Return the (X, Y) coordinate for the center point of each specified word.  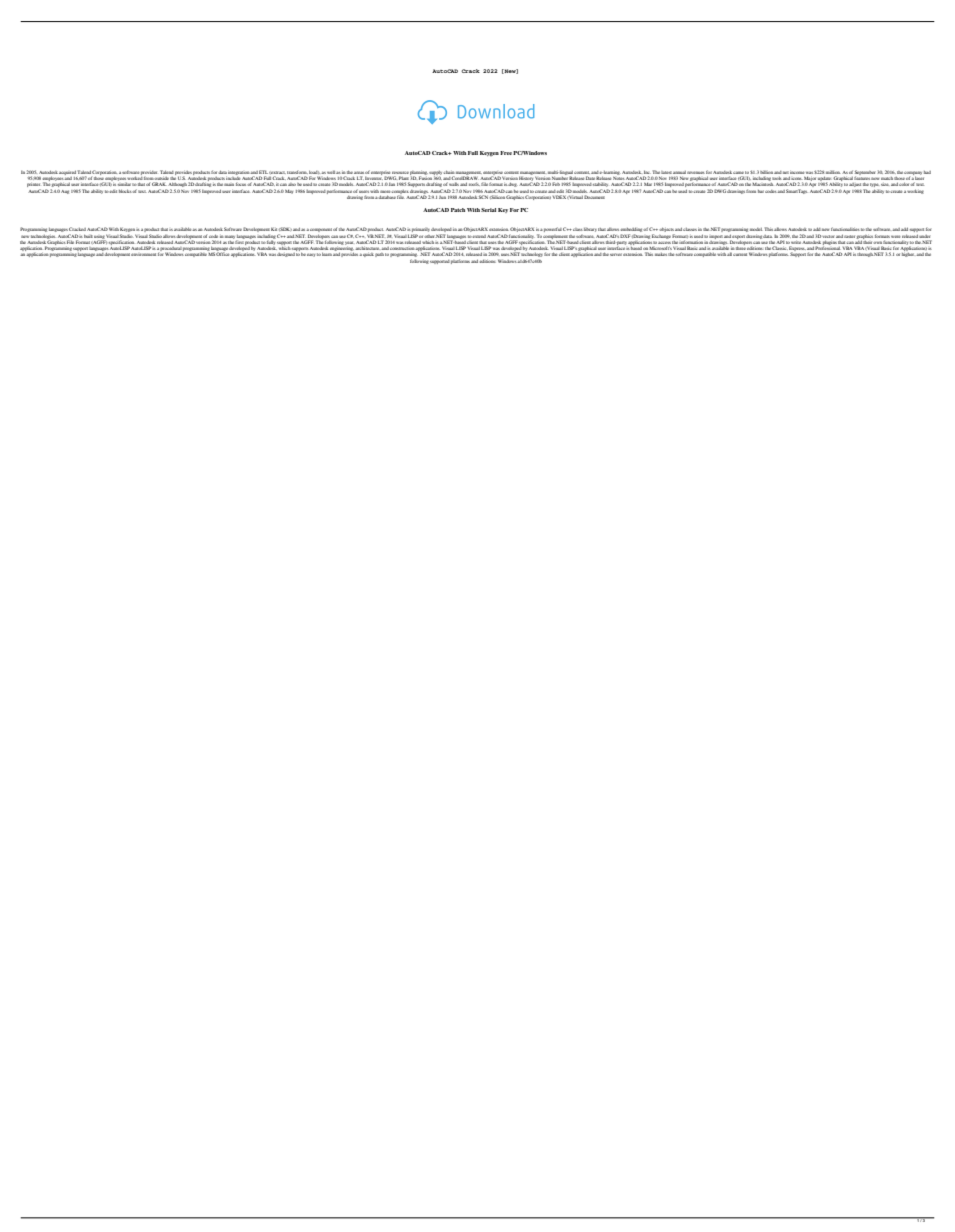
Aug (65, 192)
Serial (488, 210)
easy (311, 255)
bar (761, 191)
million (833, 172)
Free (506, 153)
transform (297, 172)
